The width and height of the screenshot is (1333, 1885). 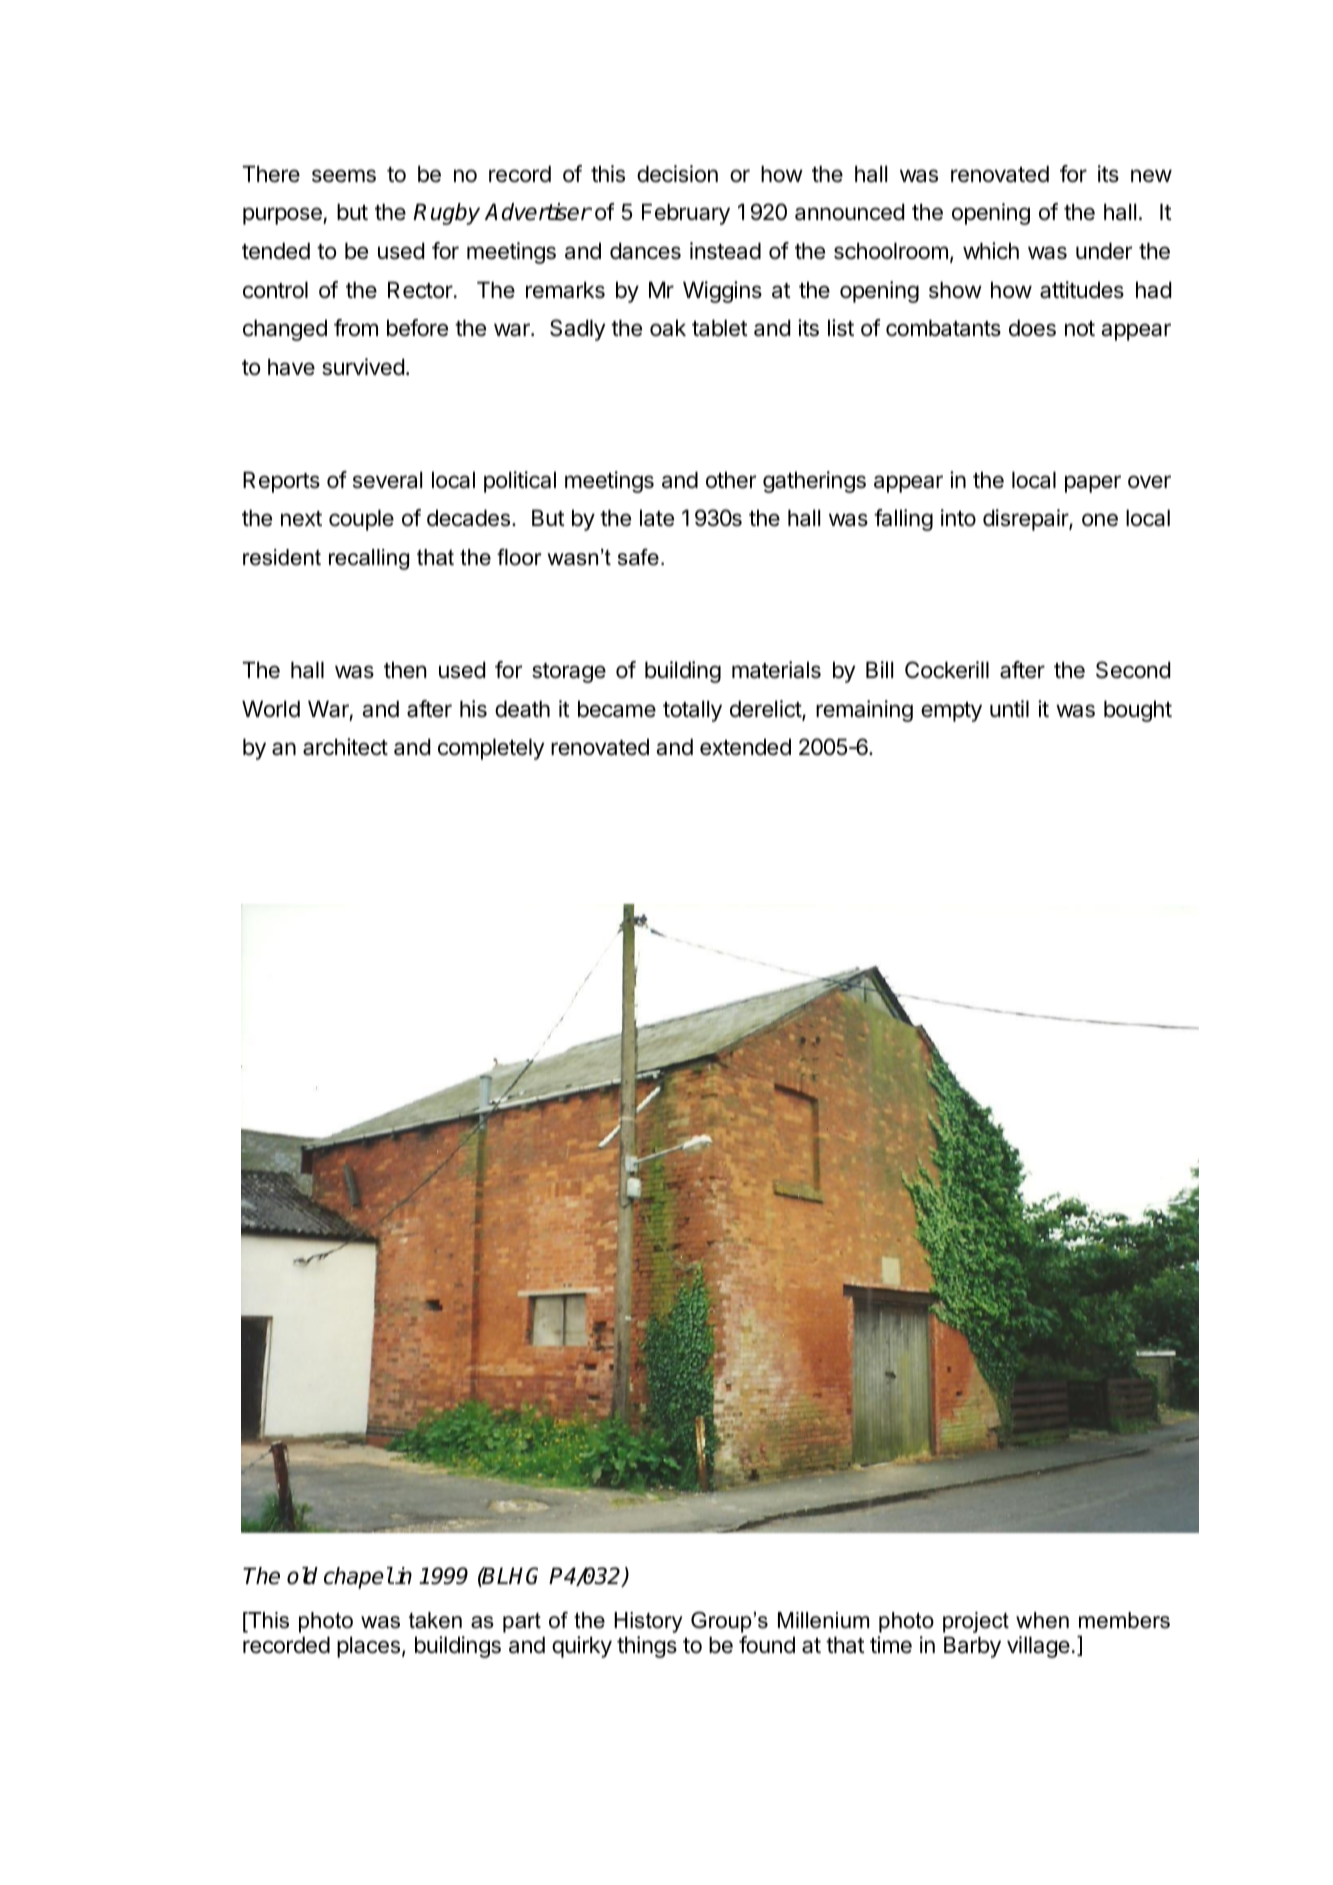 I want to click on History, so click(x=648, y=1622).
